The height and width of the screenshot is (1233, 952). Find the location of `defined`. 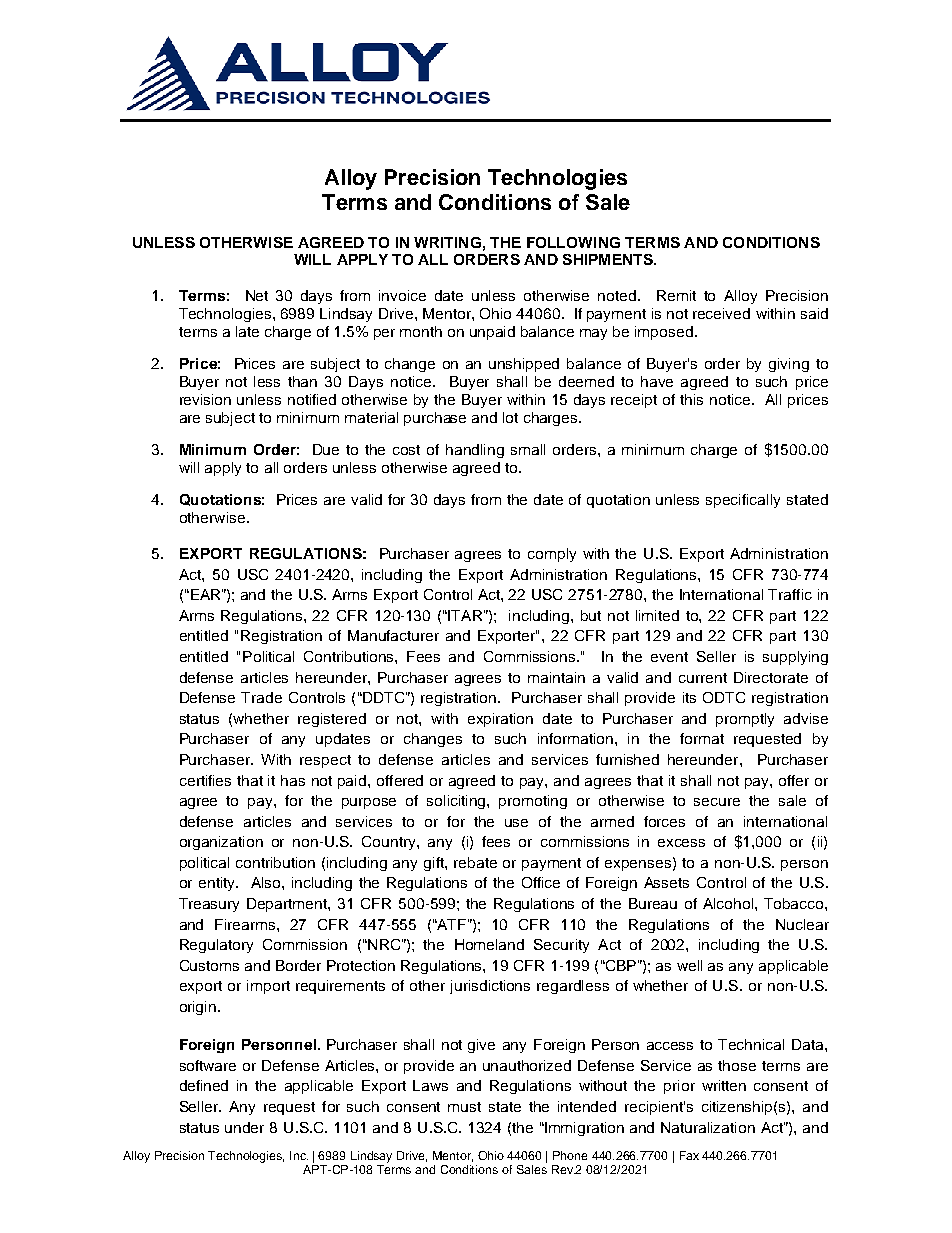

defined is located at coordinates (204, 1085).
